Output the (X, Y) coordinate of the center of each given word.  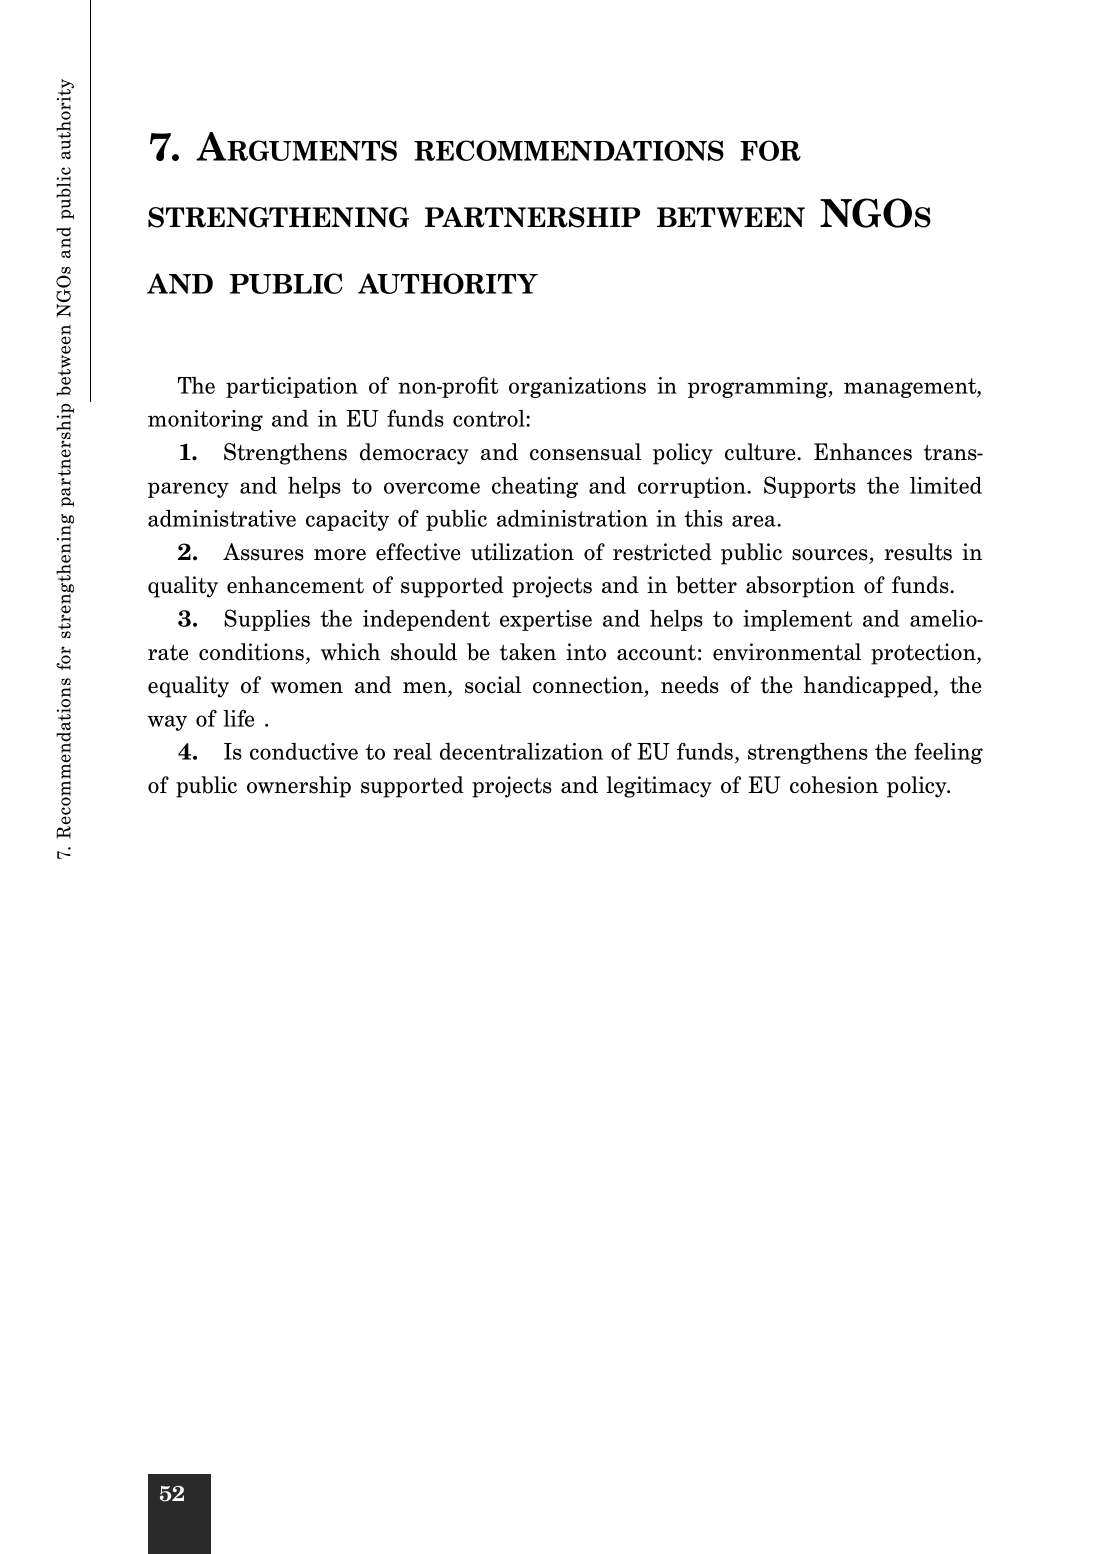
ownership (299, 787)
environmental (787, 652)
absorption (800, 587)
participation (292, 387)
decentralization (521, 751)
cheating (535, 487)
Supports (810, 487)
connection (589, 686)
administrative (222, 518)
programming (759, 387)
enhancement (295, 585)
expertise (546, 620)
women (307, 688)
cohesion (834, 785)
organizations (577, 387)
